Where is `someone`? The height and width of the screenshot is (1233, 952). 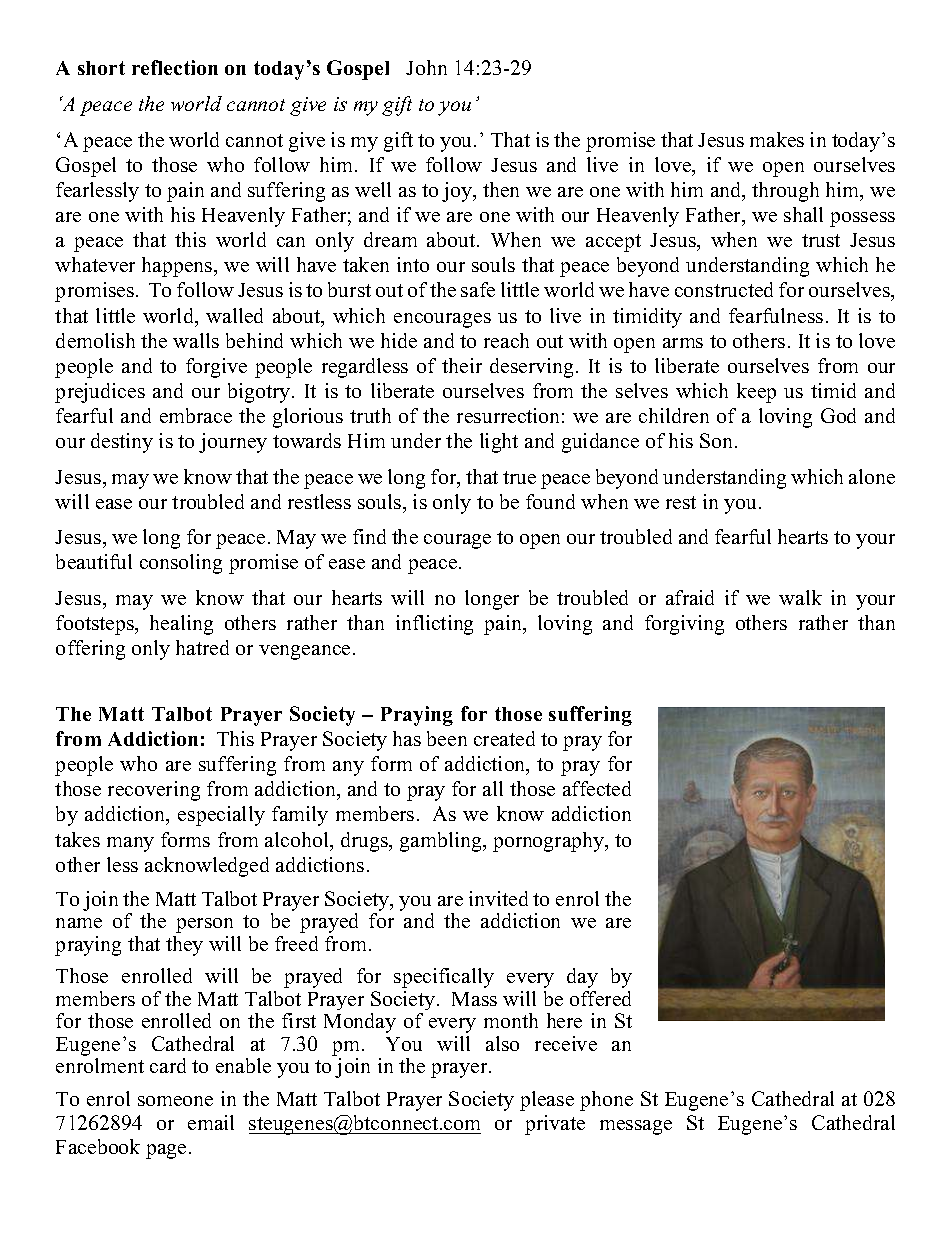 someone is located at coordinates (175, 1101).
